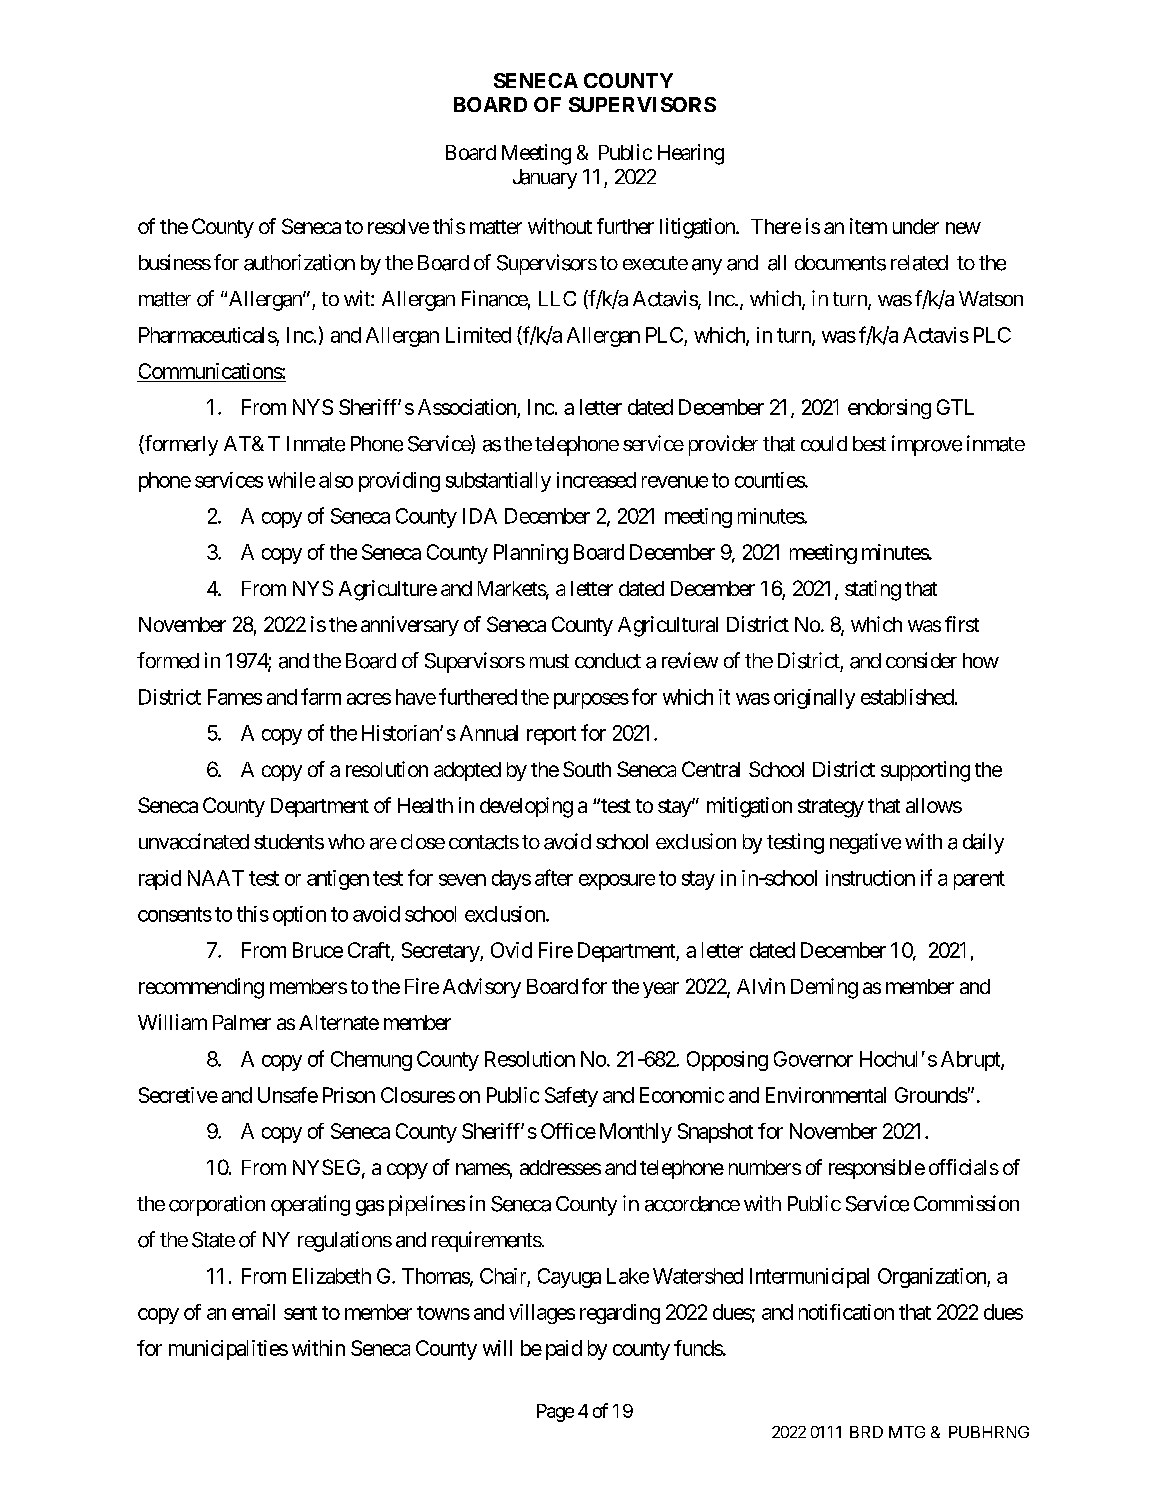  What do you see at coordinates (661, 990) in the document?
I see `year` at bounding box center [661, 990].
